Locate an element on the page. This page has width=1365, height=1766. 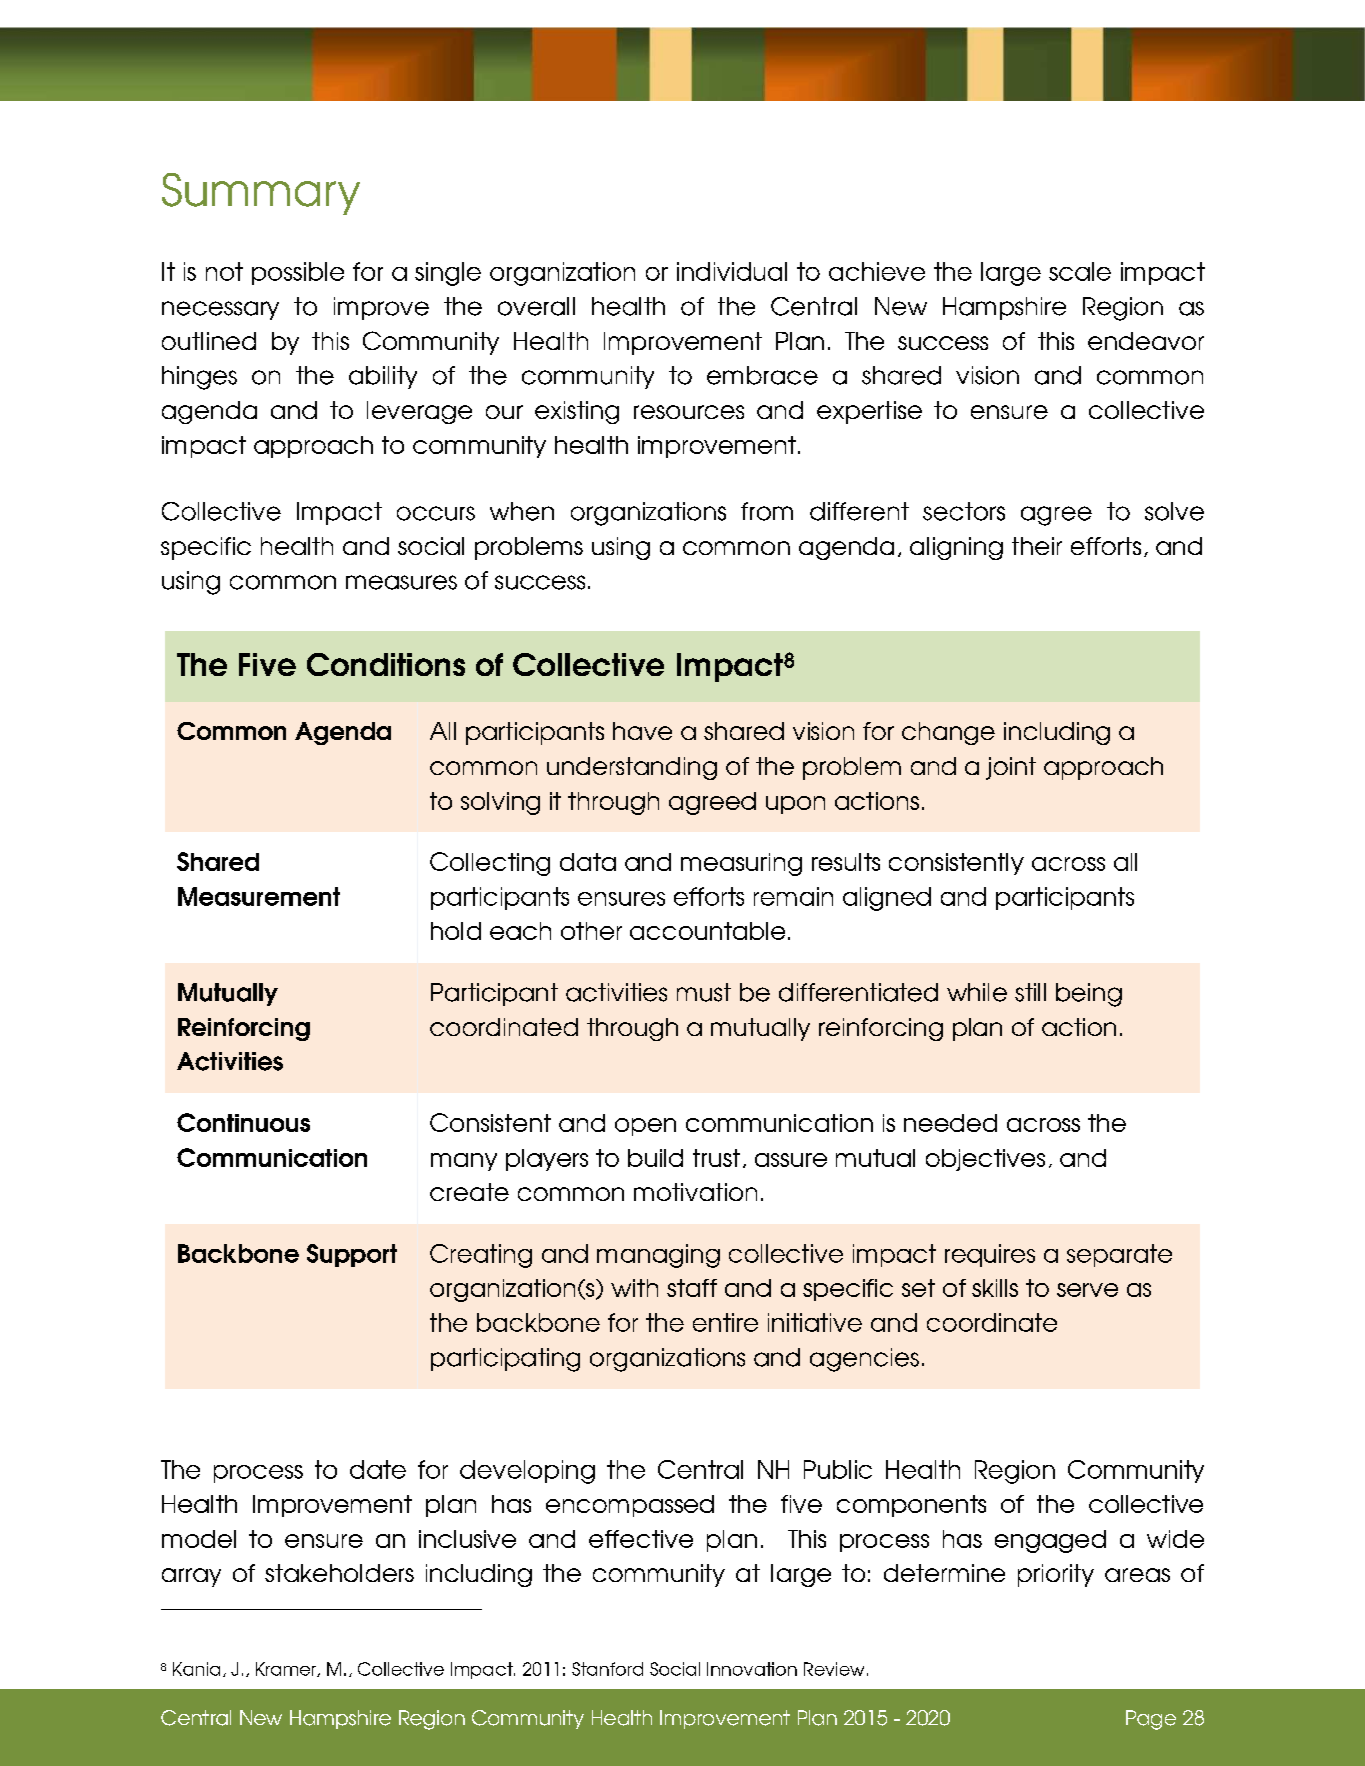
individual is located at coordinates (732, 271).
